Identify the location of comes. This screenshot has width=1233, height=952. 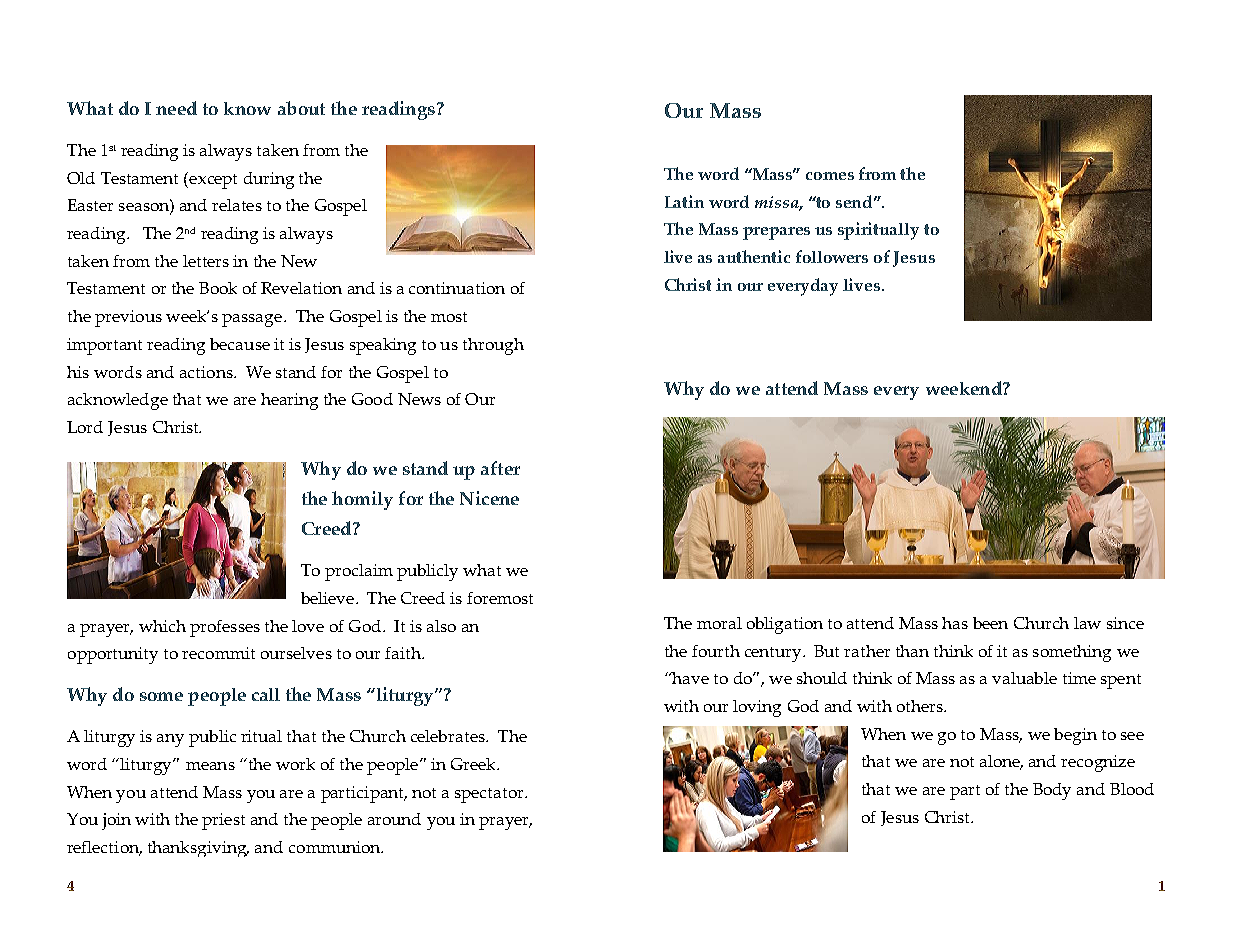
(830, 176).
